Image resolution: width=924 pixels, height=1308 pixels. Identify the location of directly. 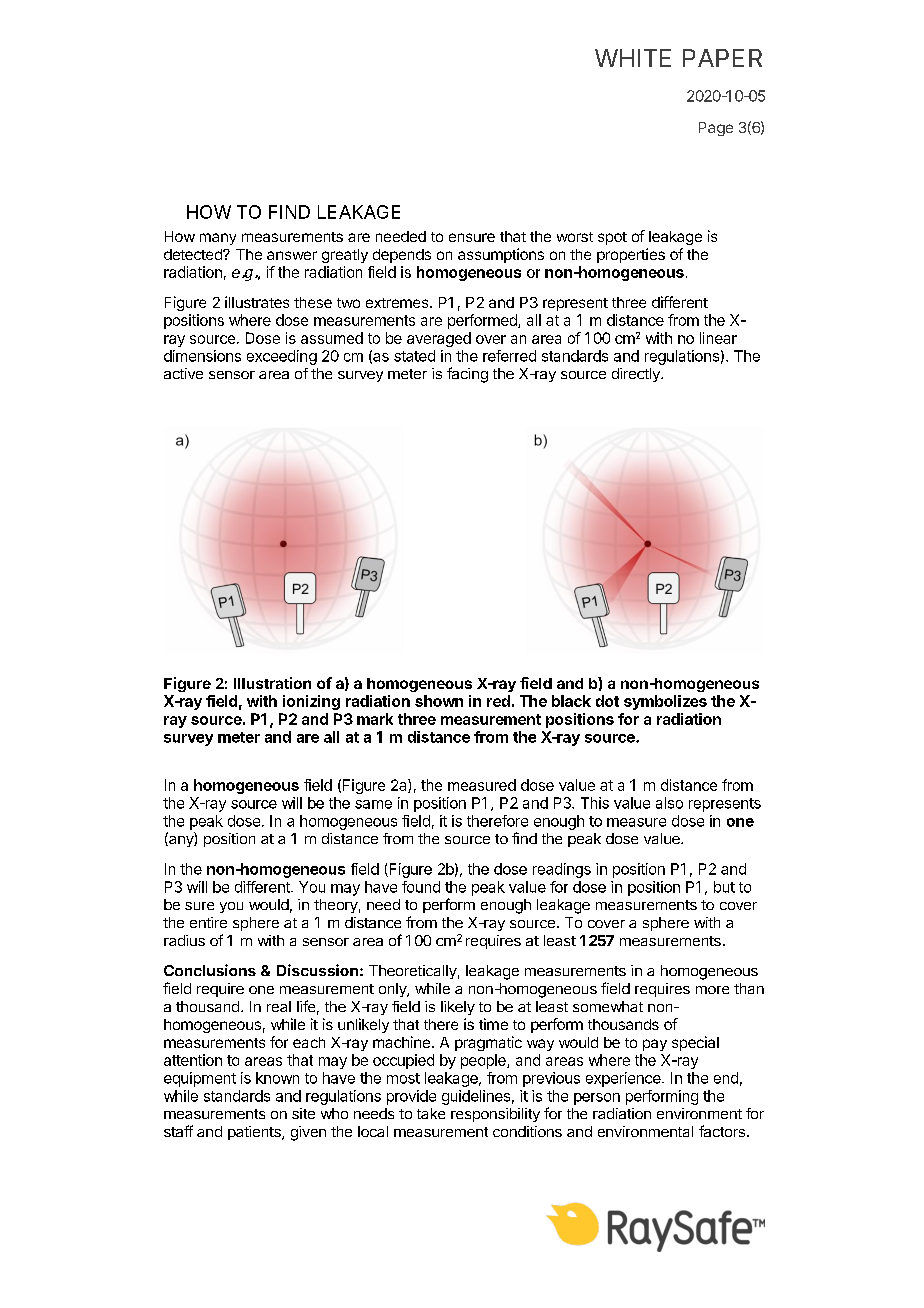
(637, 375).
